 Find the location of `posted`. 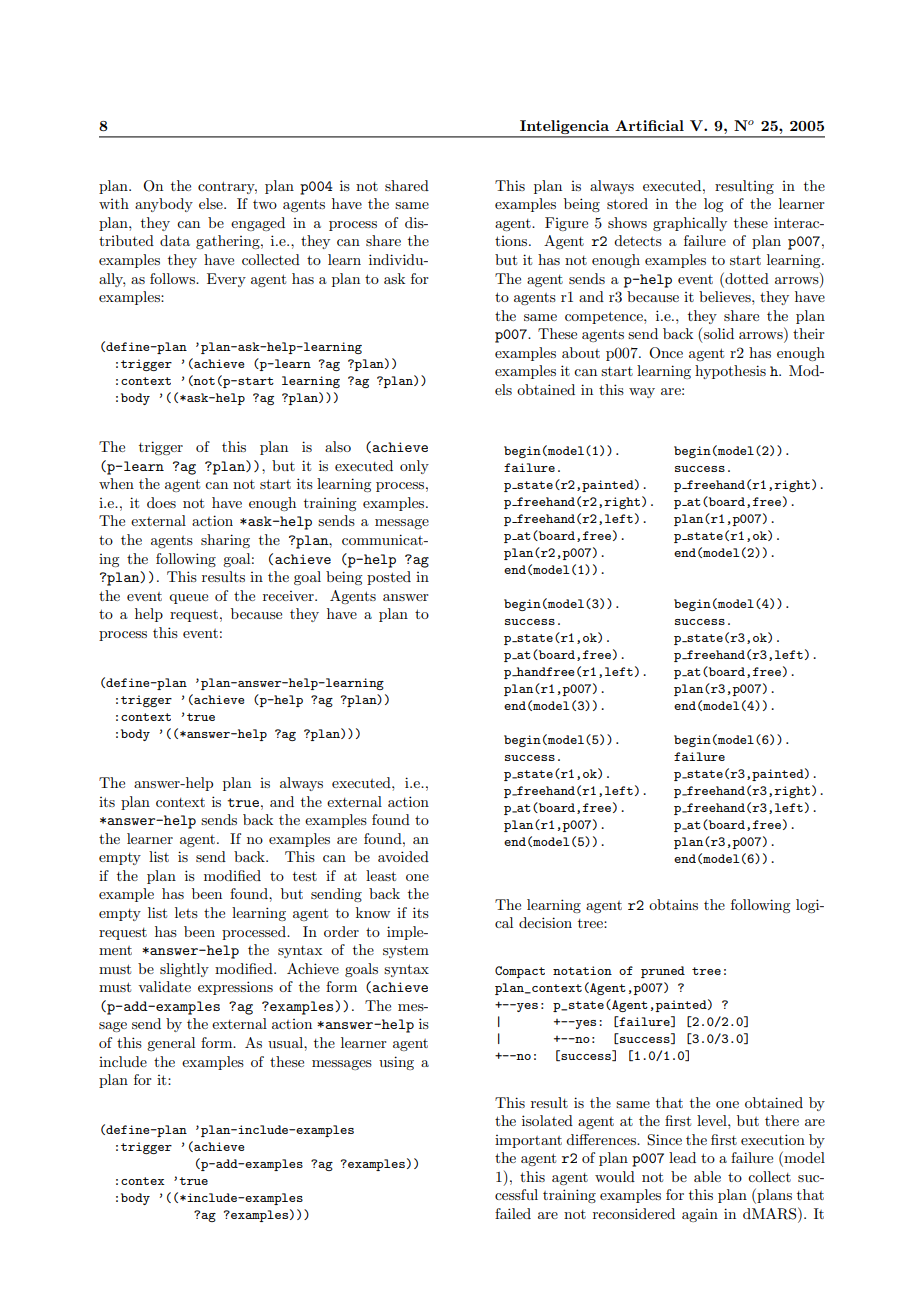

posted is located at coordinates (389, 578).
